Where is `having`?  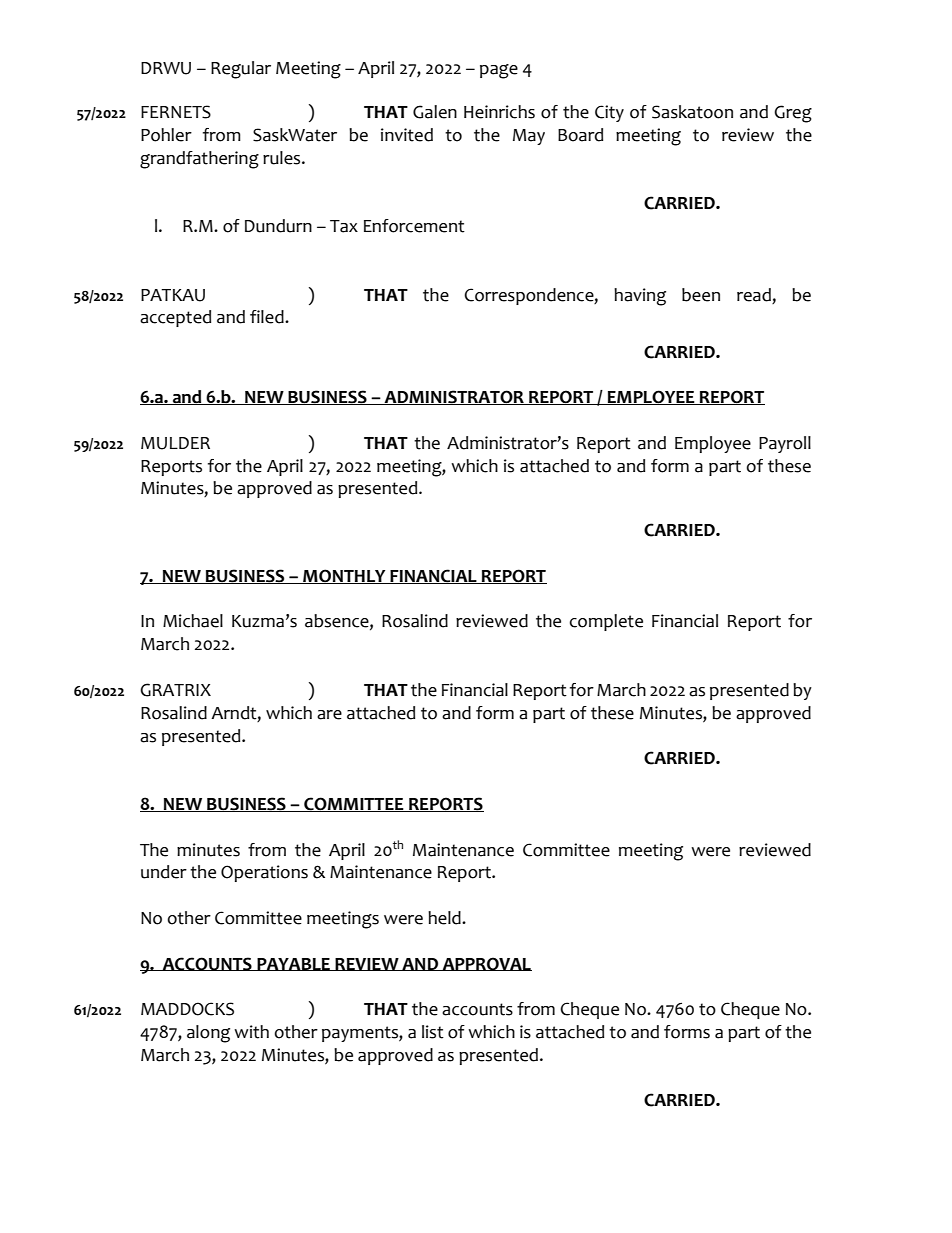
having is located at coordinates (640, 297).
